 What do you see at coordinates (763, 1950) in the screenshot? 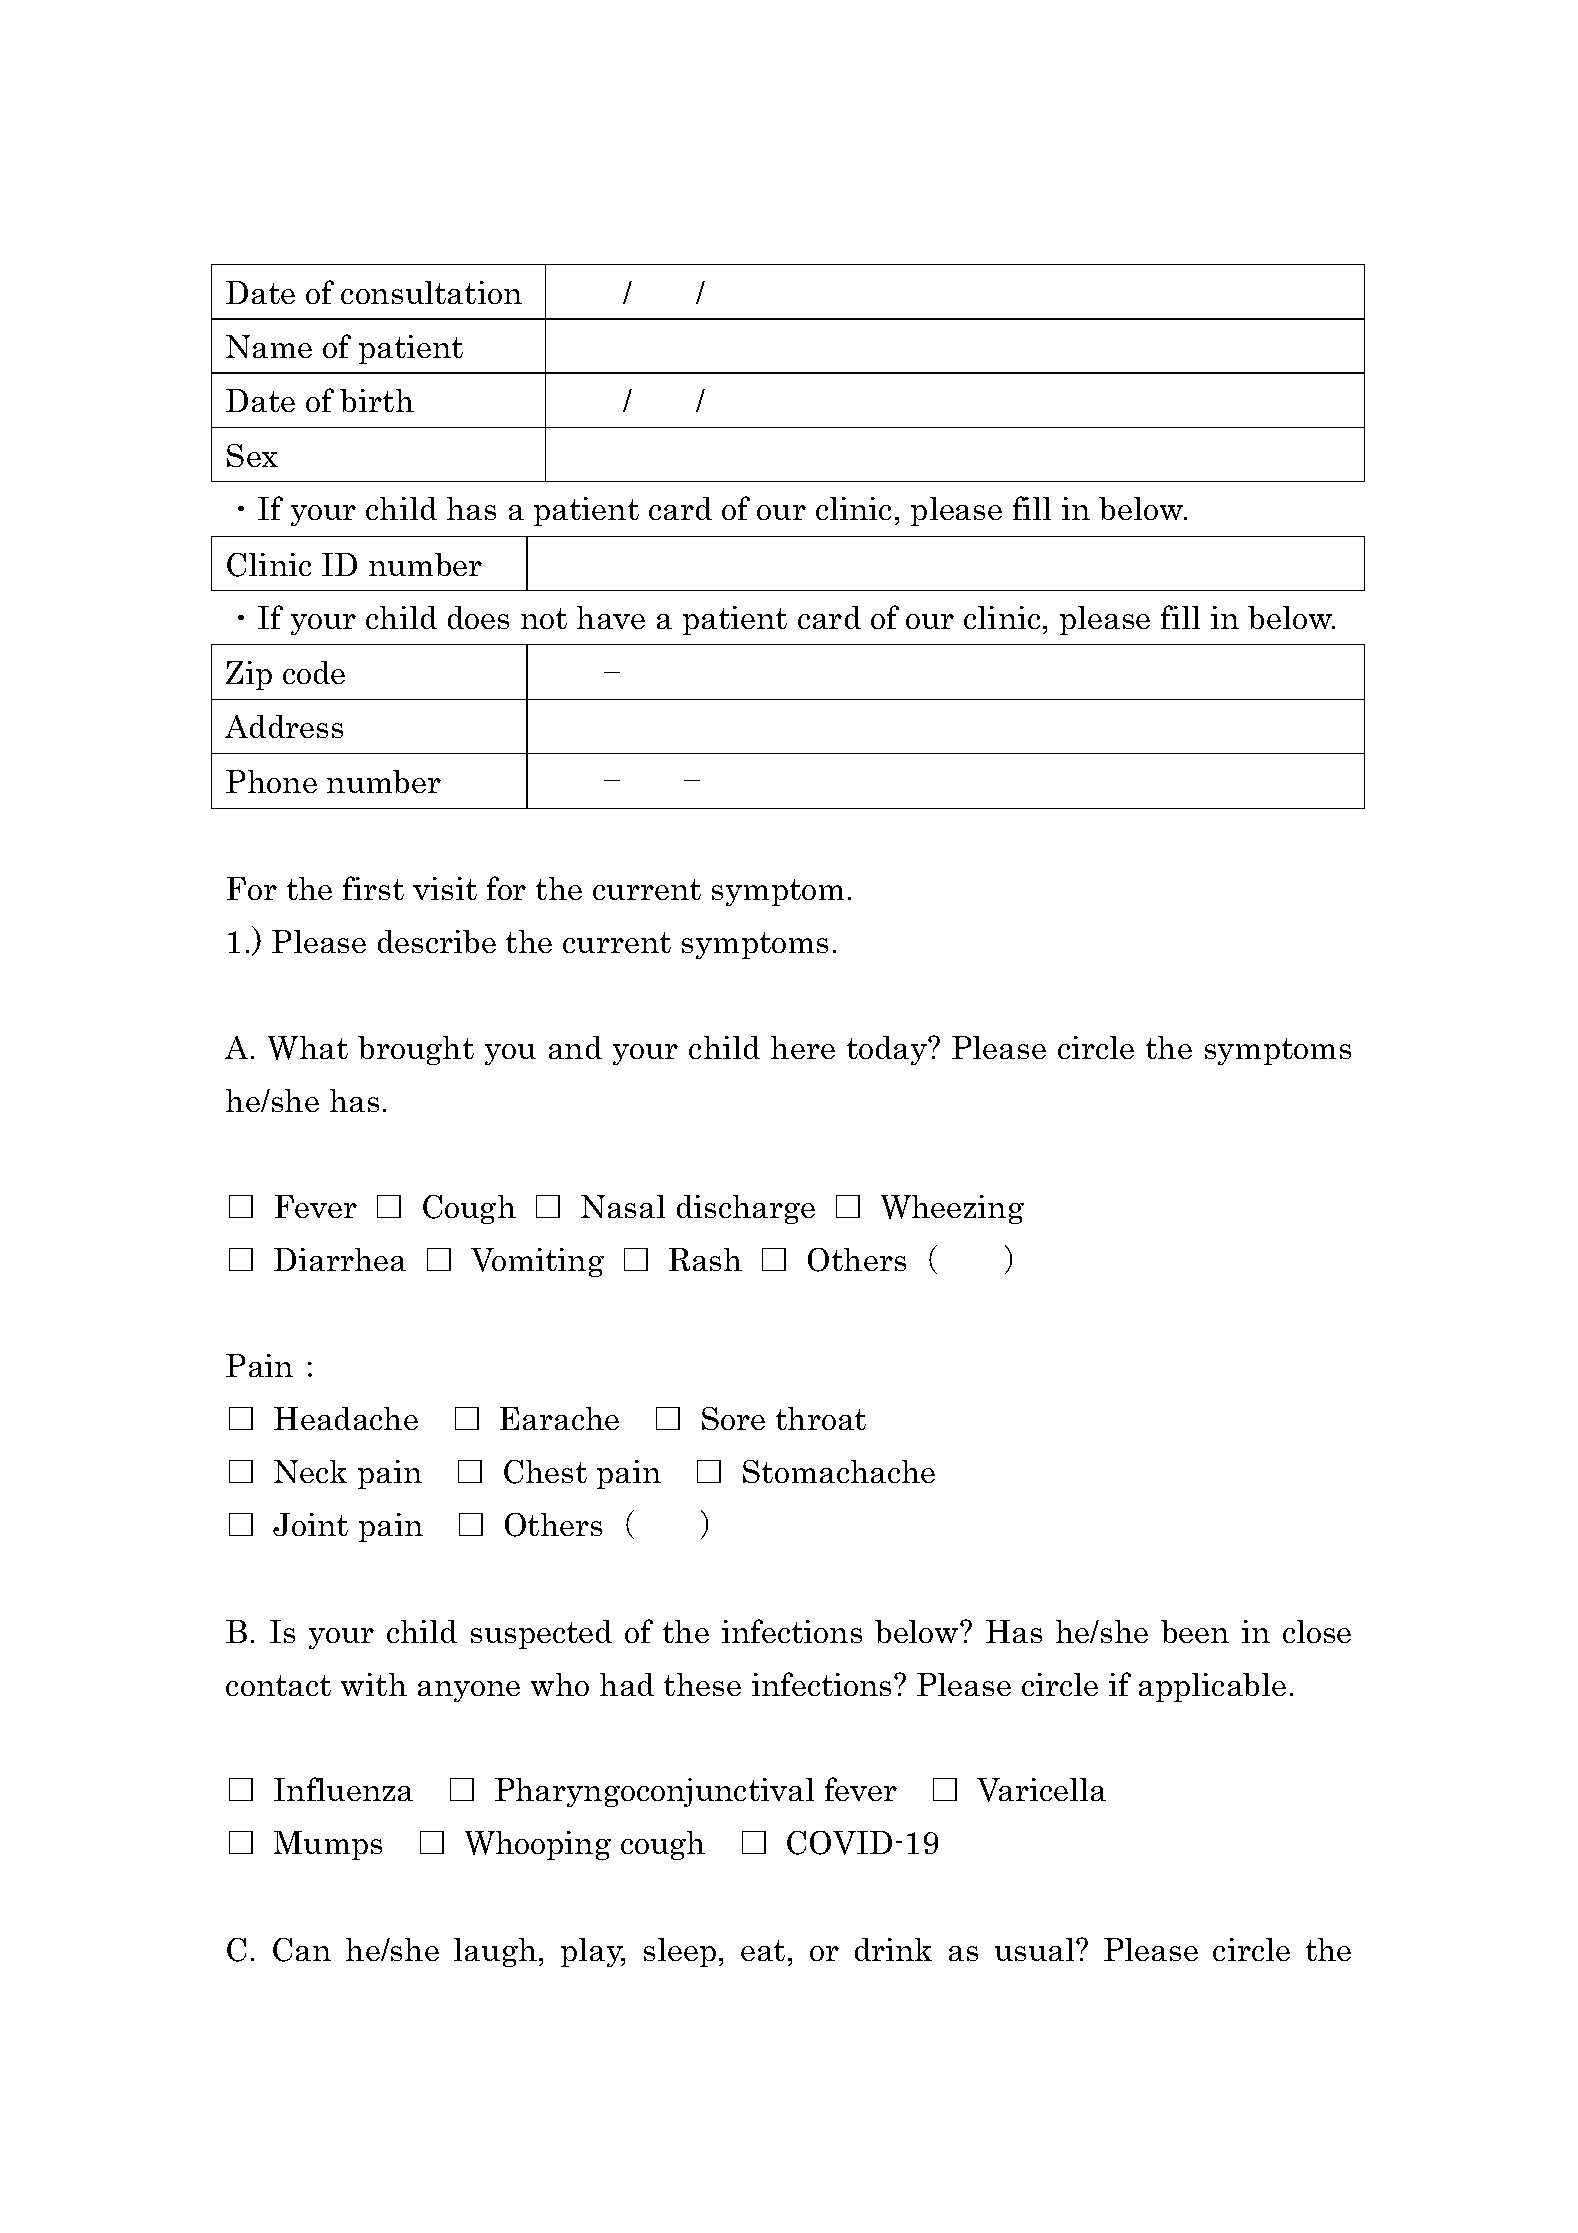
I see `eat` at bounding box center [763, 1950].
